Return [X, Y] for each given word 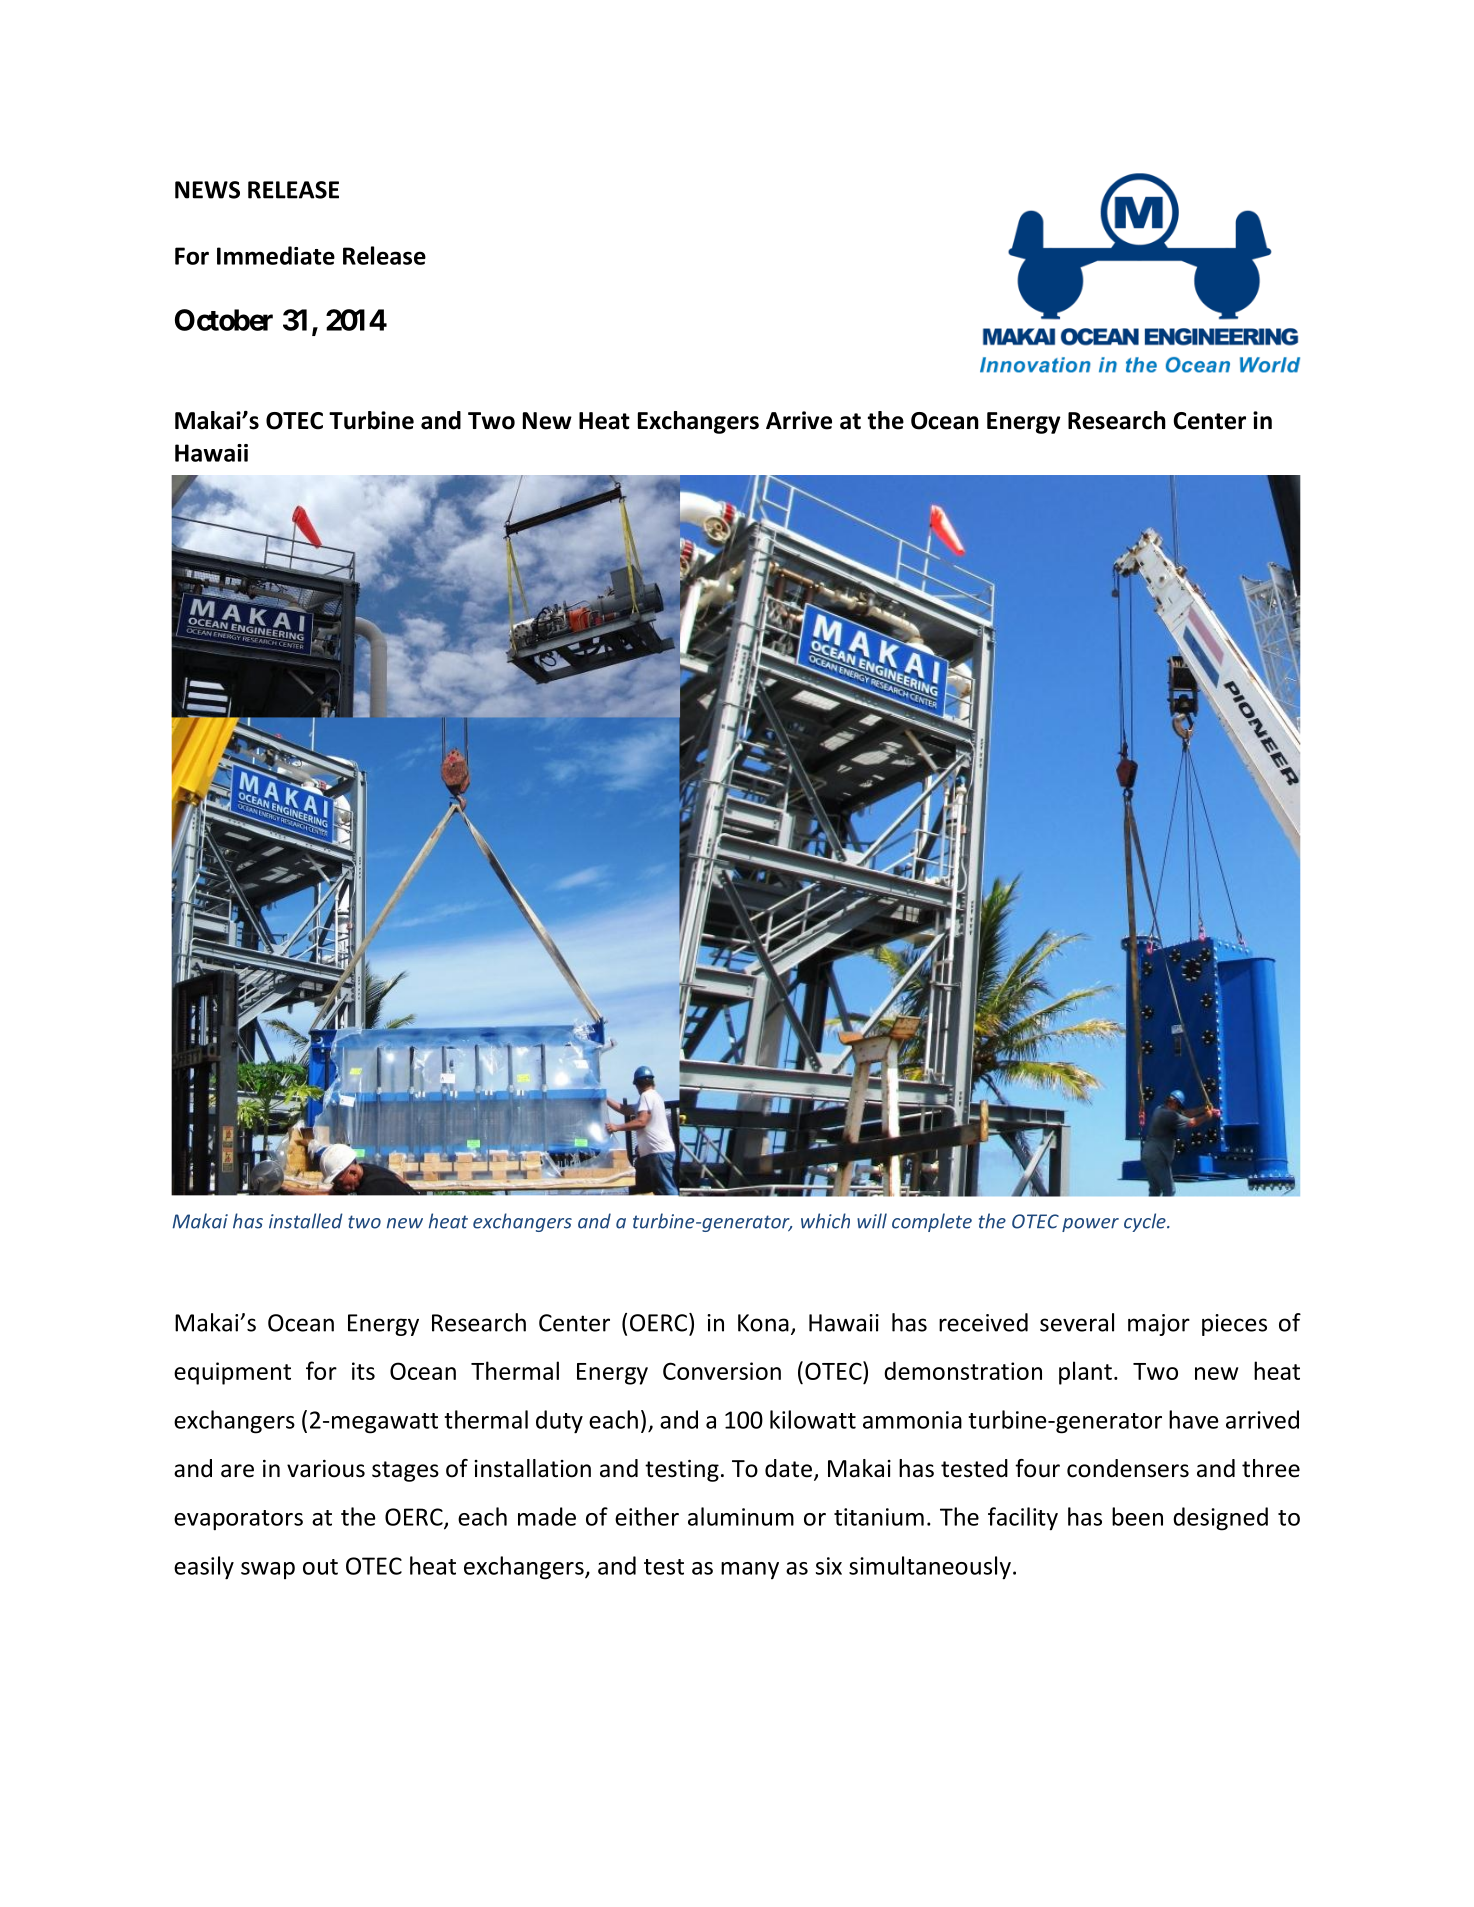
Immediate [276, 255]
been [1137, 1516]
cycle [1146, 1222]
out [320, 1567]
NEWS [207, 190]
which [825, 1221]
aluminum [741, 1516]
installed [306, 1221]
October [224, 320]
